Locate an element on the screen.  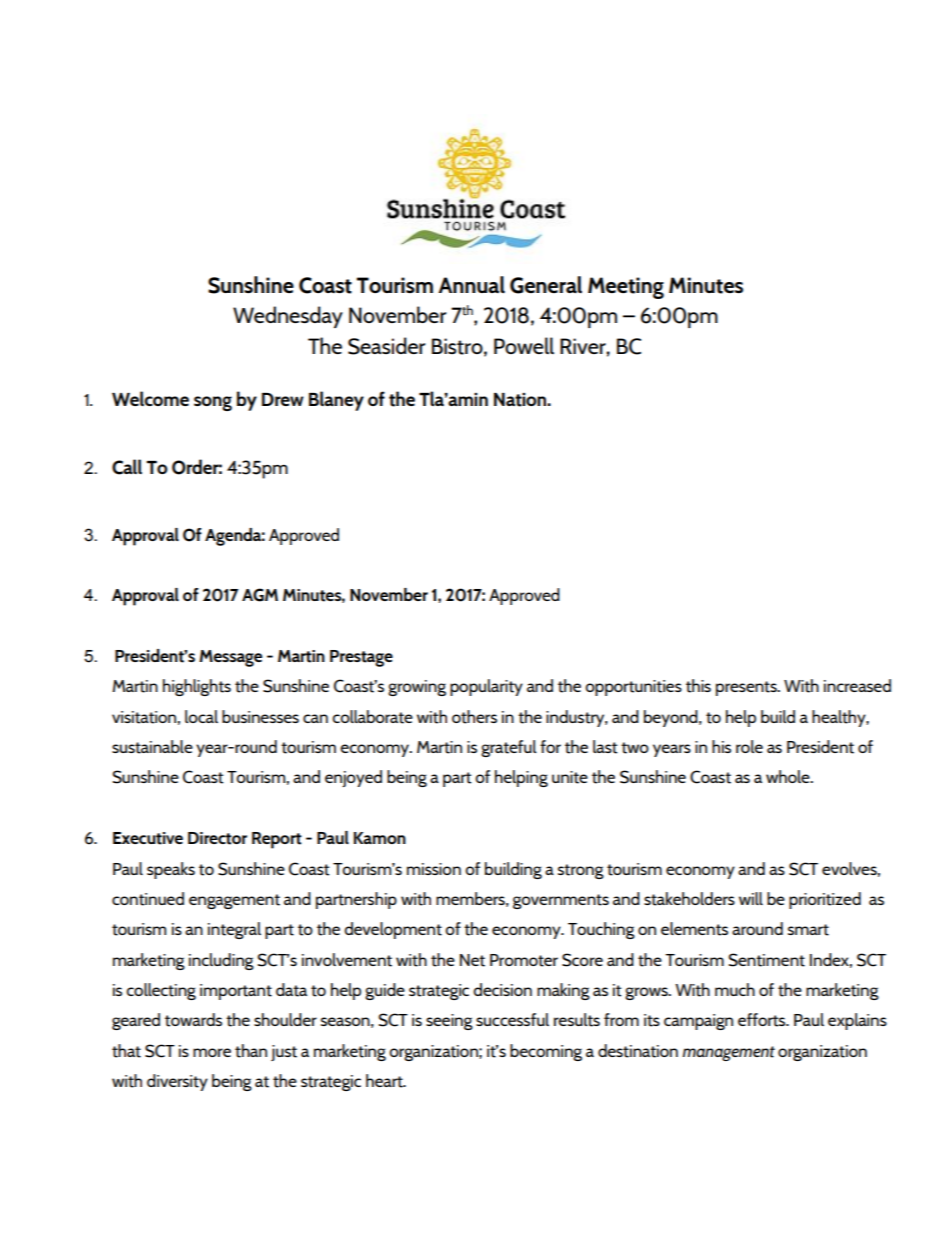
more is located at coordinates (212, 1052).
